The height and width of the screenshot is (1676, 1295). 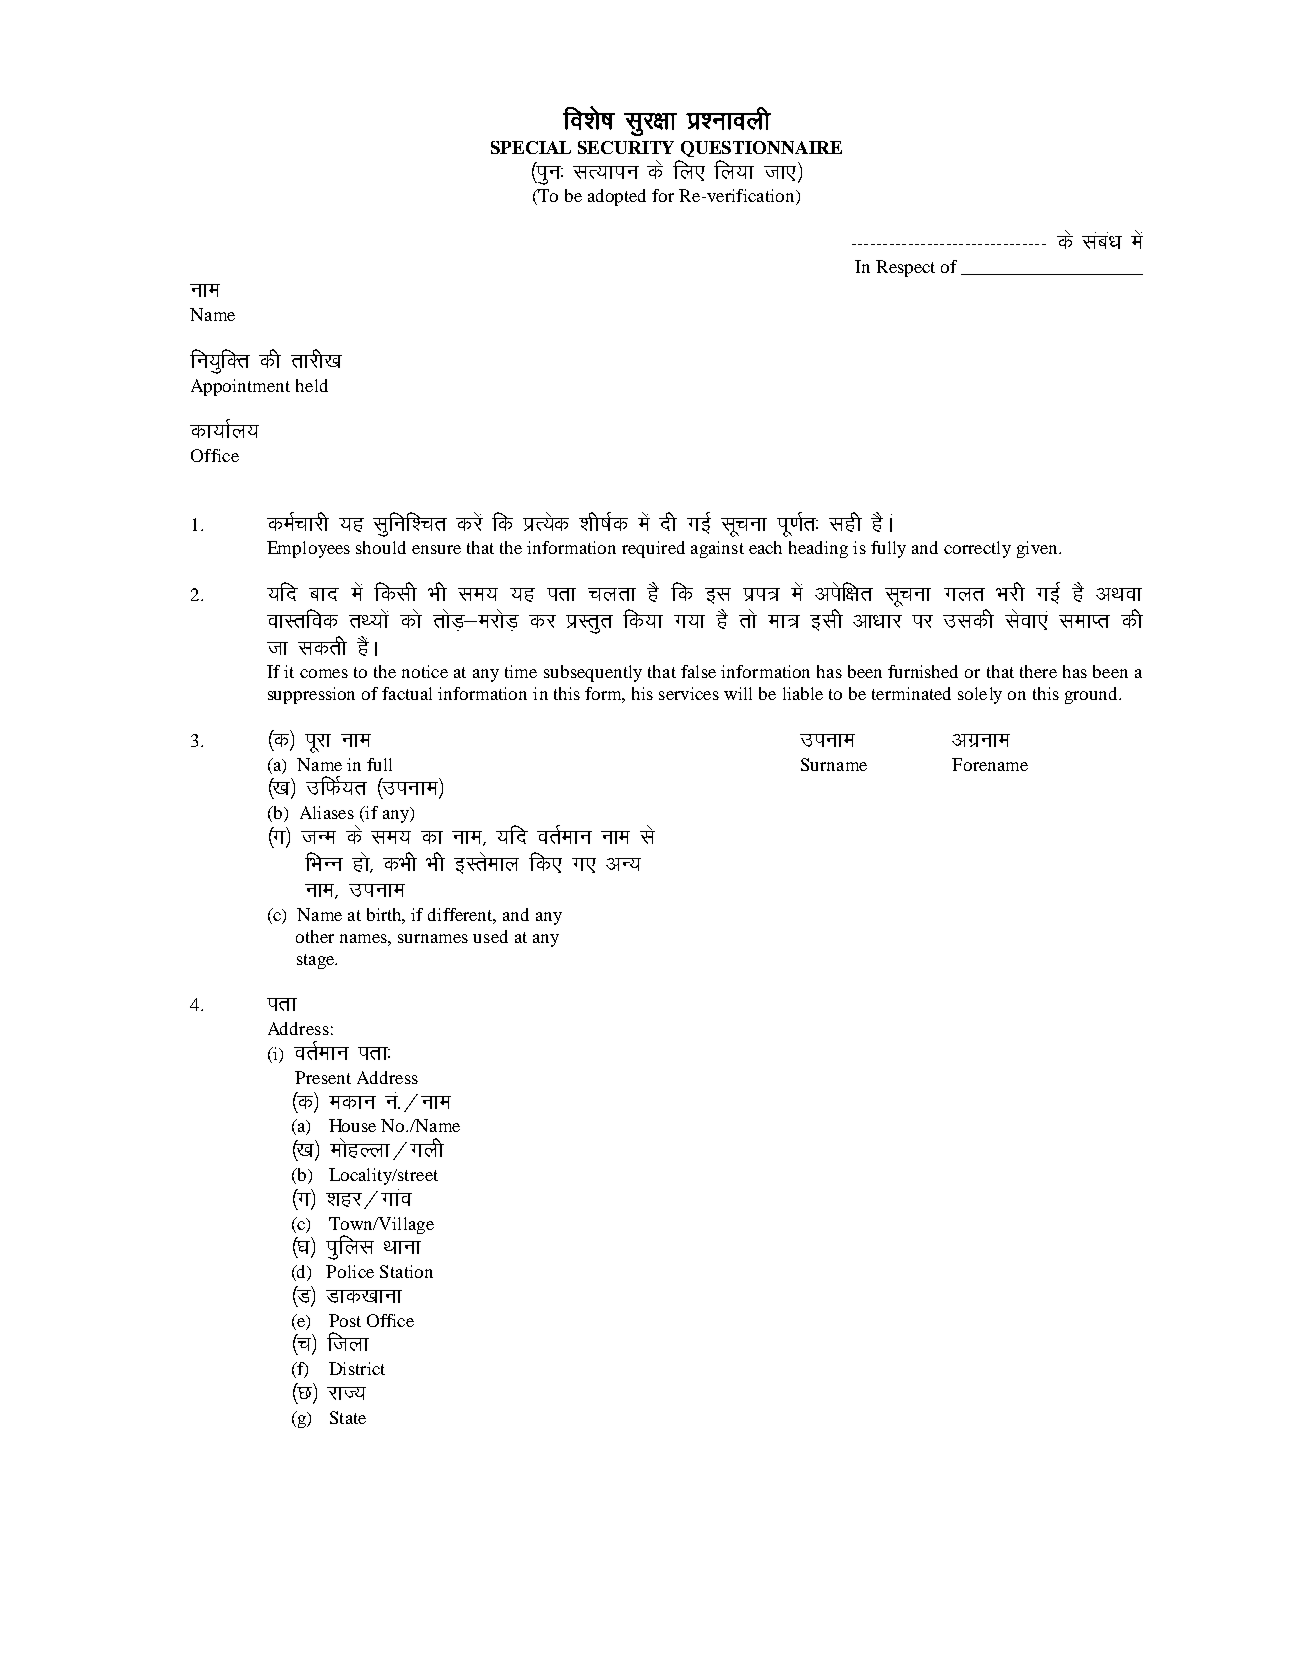 I want to click on used, so click(x=490, y=936).
